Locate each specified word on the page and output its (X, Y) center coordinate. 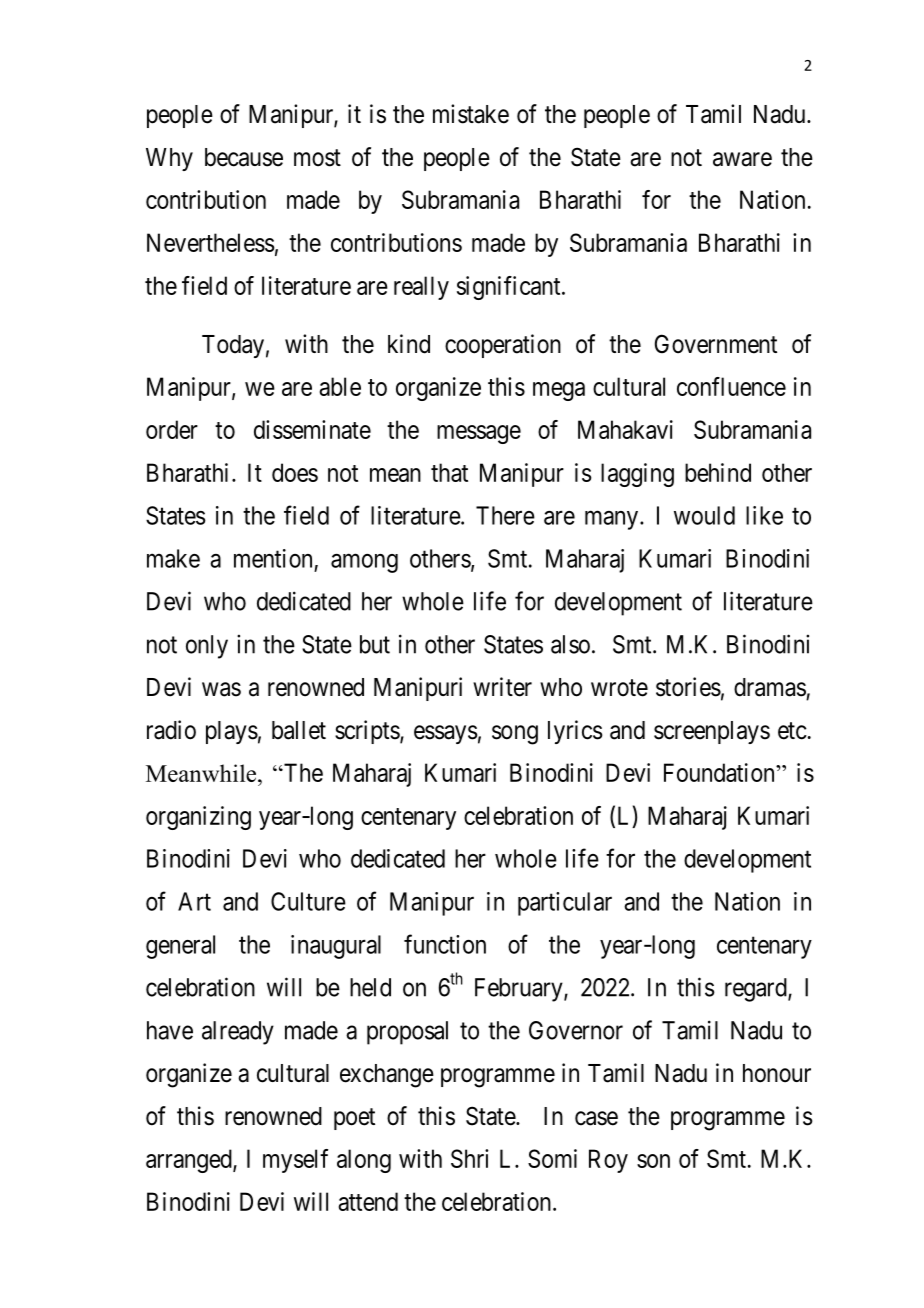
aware (742, 159)
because (244, 157)
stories (688, 687)
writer (502, 687)
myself (295, 1161)
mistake (471, 114)
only (207, 647)
